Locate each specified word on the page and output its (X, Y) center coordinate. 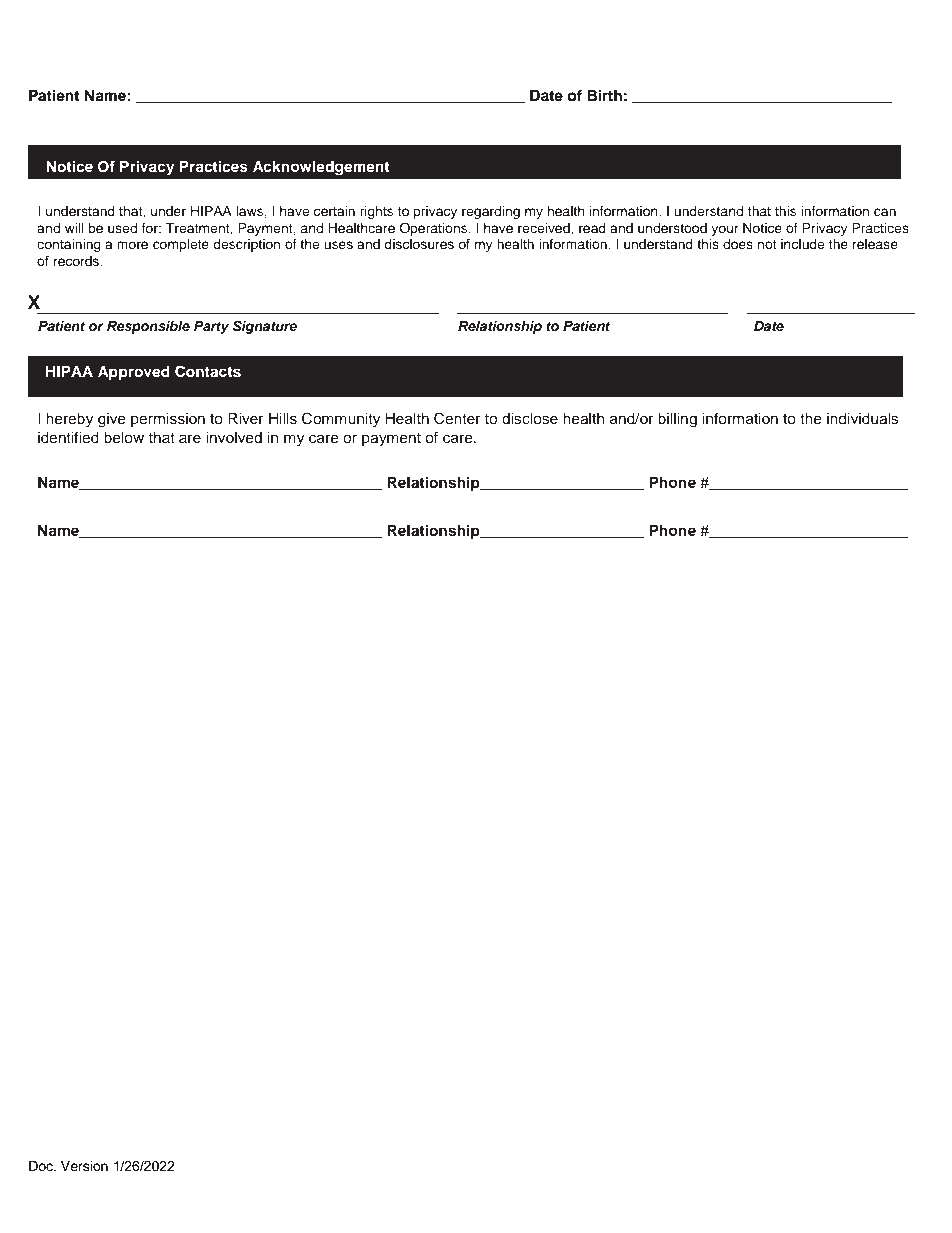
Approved (134, 373)
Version (84, 1166)
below (124, 438)
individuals (863, 419)
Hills (283, 419)
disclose (530, 419)
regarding (491, 212)
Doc (42, 1166)
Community (341, 420)
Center (457, 418)
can (885, 212)
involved (234, 438)
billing (677, 420)
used (122, 228)
